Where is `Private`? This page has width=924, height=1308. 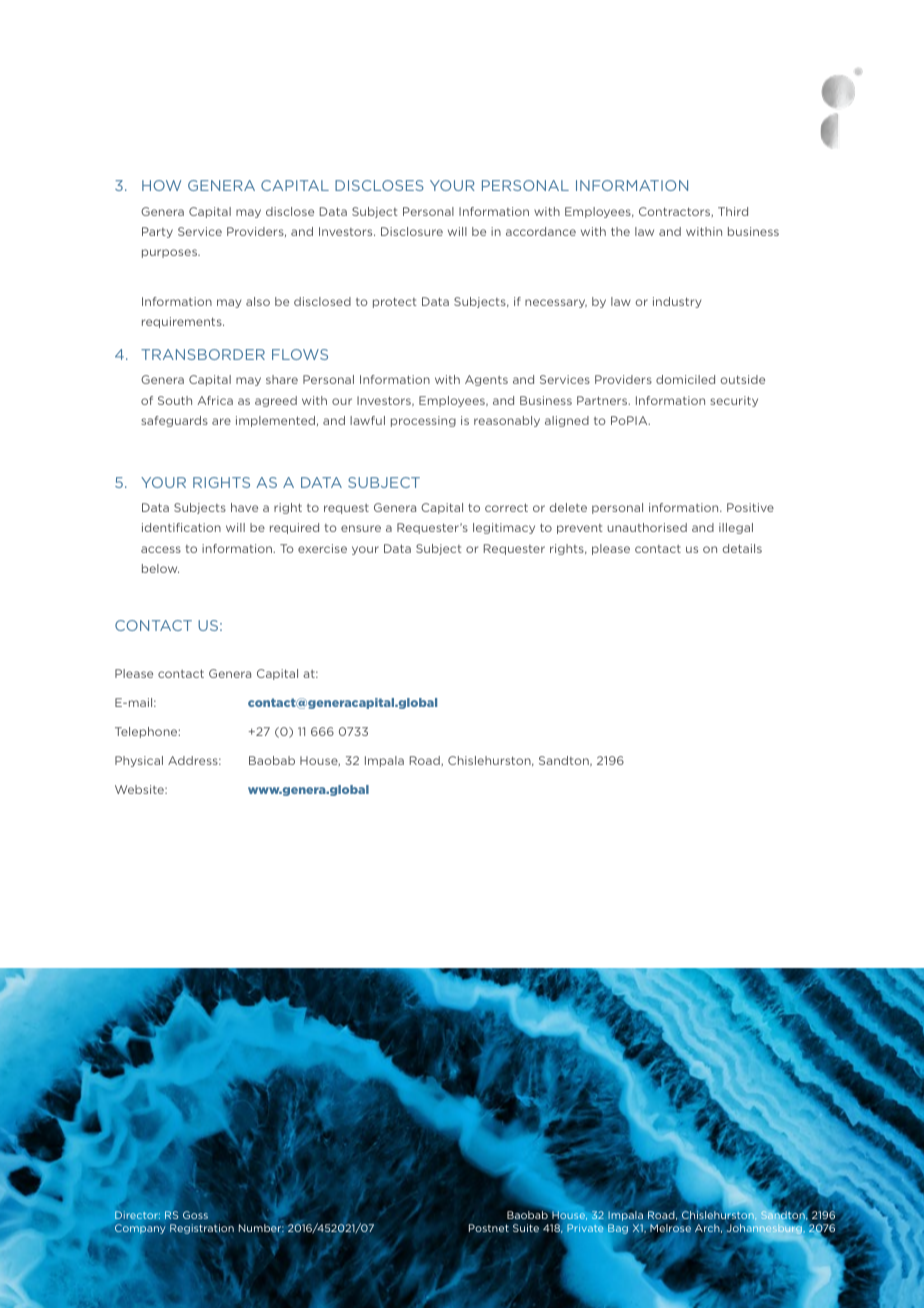 Private is located at coordinates (585, 1228).
